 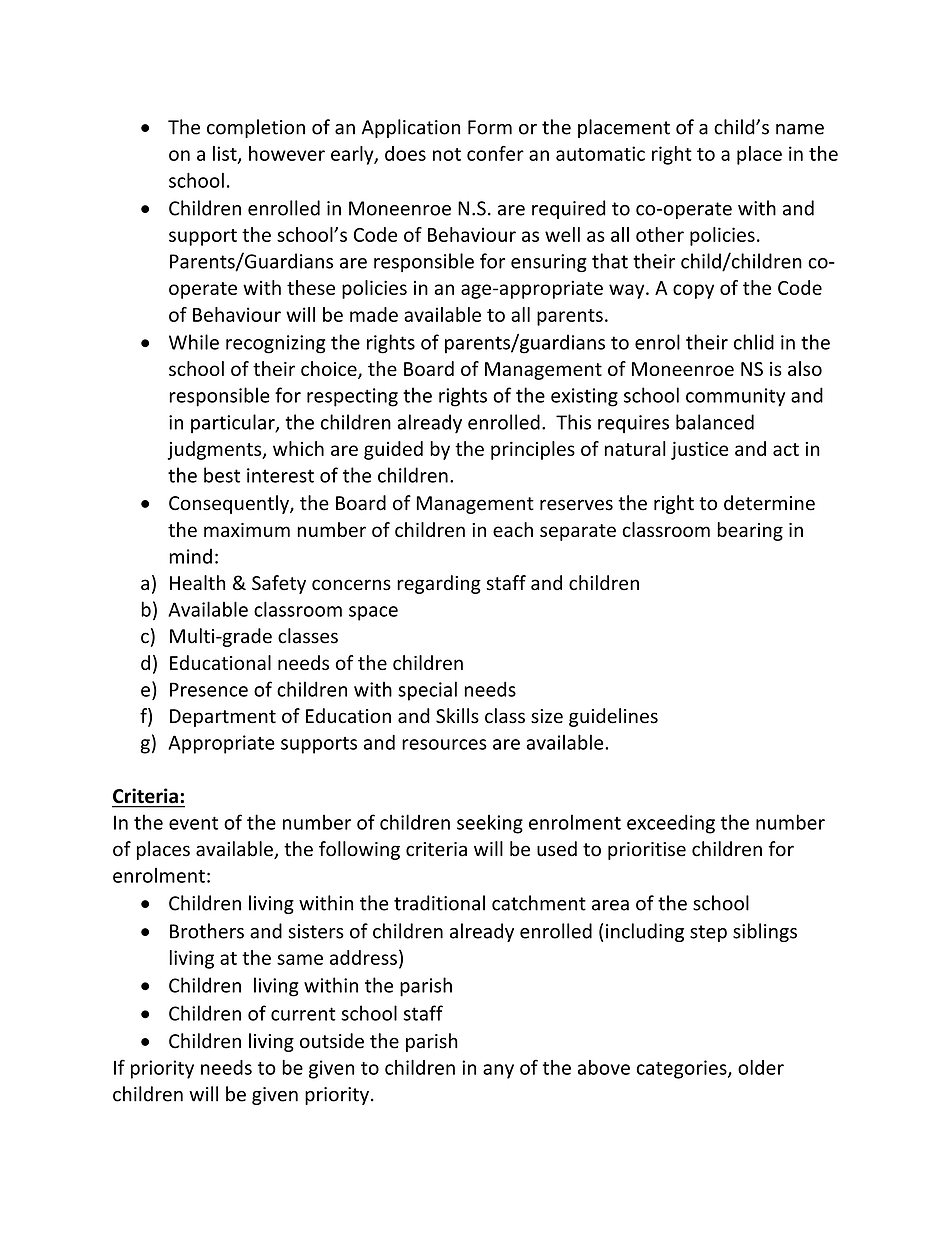 I want to click on community, so click(x=735, y=397).
